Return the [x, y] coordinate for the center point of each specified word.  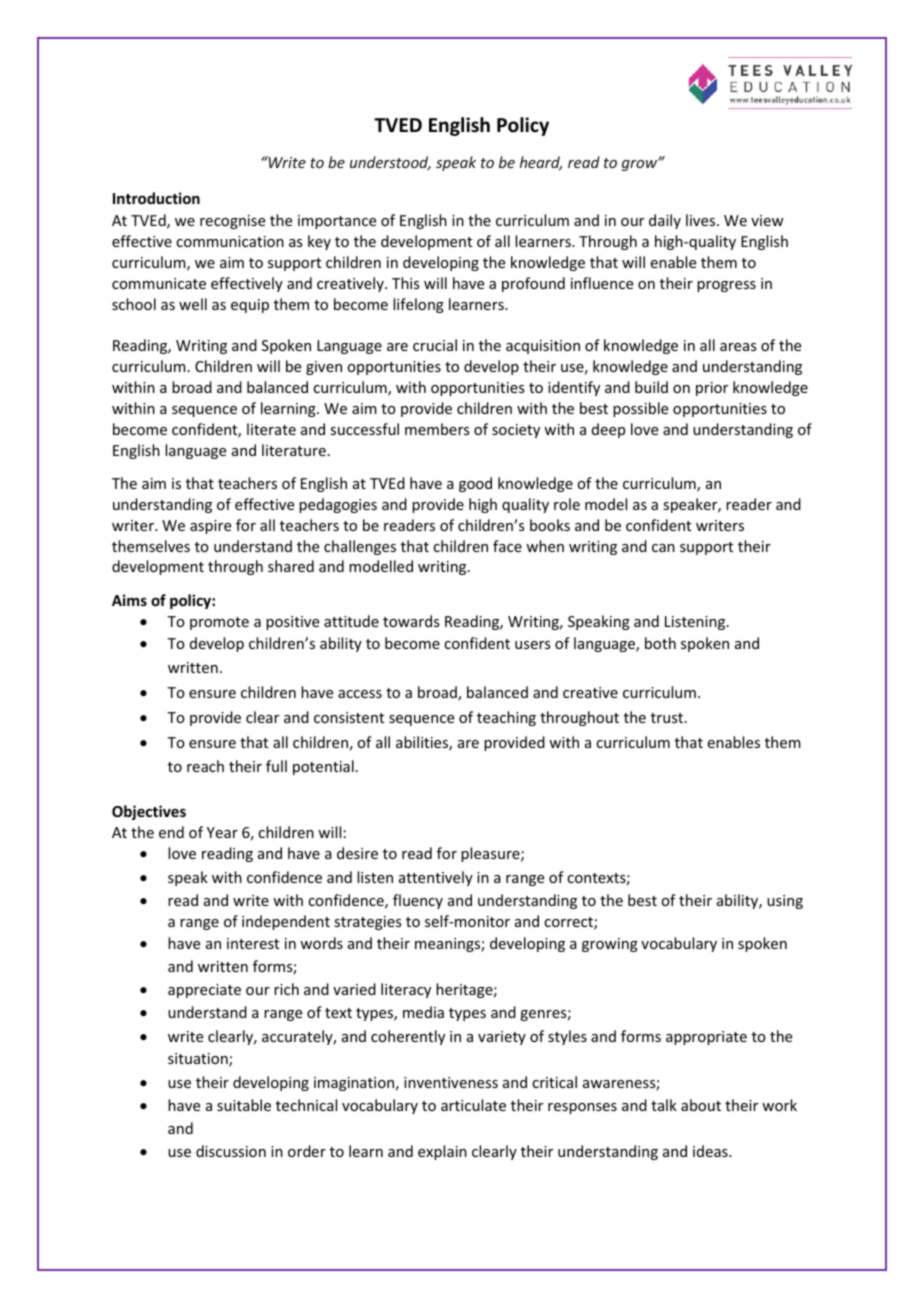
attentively [436, 878]
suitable [244, 1105]
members [437, 429]
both [660, 643]
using [785, 902]
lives [702, 220]
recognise [232, 222]
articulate [473, 1105]
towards [411, 621]
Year [222, 832]
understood [390, 163]
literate [271, 429]
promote [219, 623]
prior [712, 389]
